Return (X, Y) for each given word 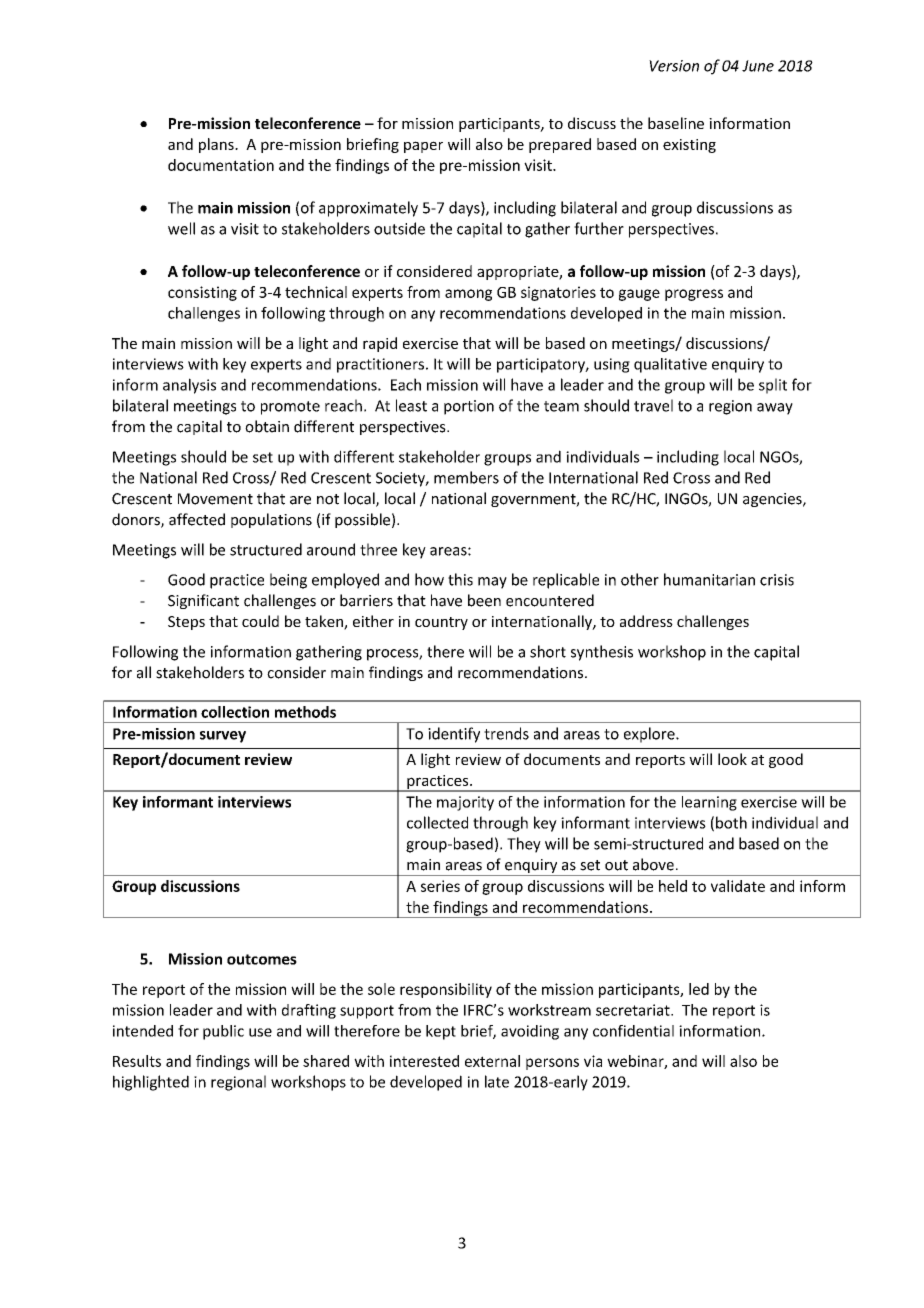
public (223, 1032)
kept (441, 1032)
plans (217, 145)
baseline (676, 123)
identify (454, 735)
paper (423, 147)
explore (650, 735)
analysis (189, 386)
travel (653, 405)
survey (223, 737)
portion (469, 407)
